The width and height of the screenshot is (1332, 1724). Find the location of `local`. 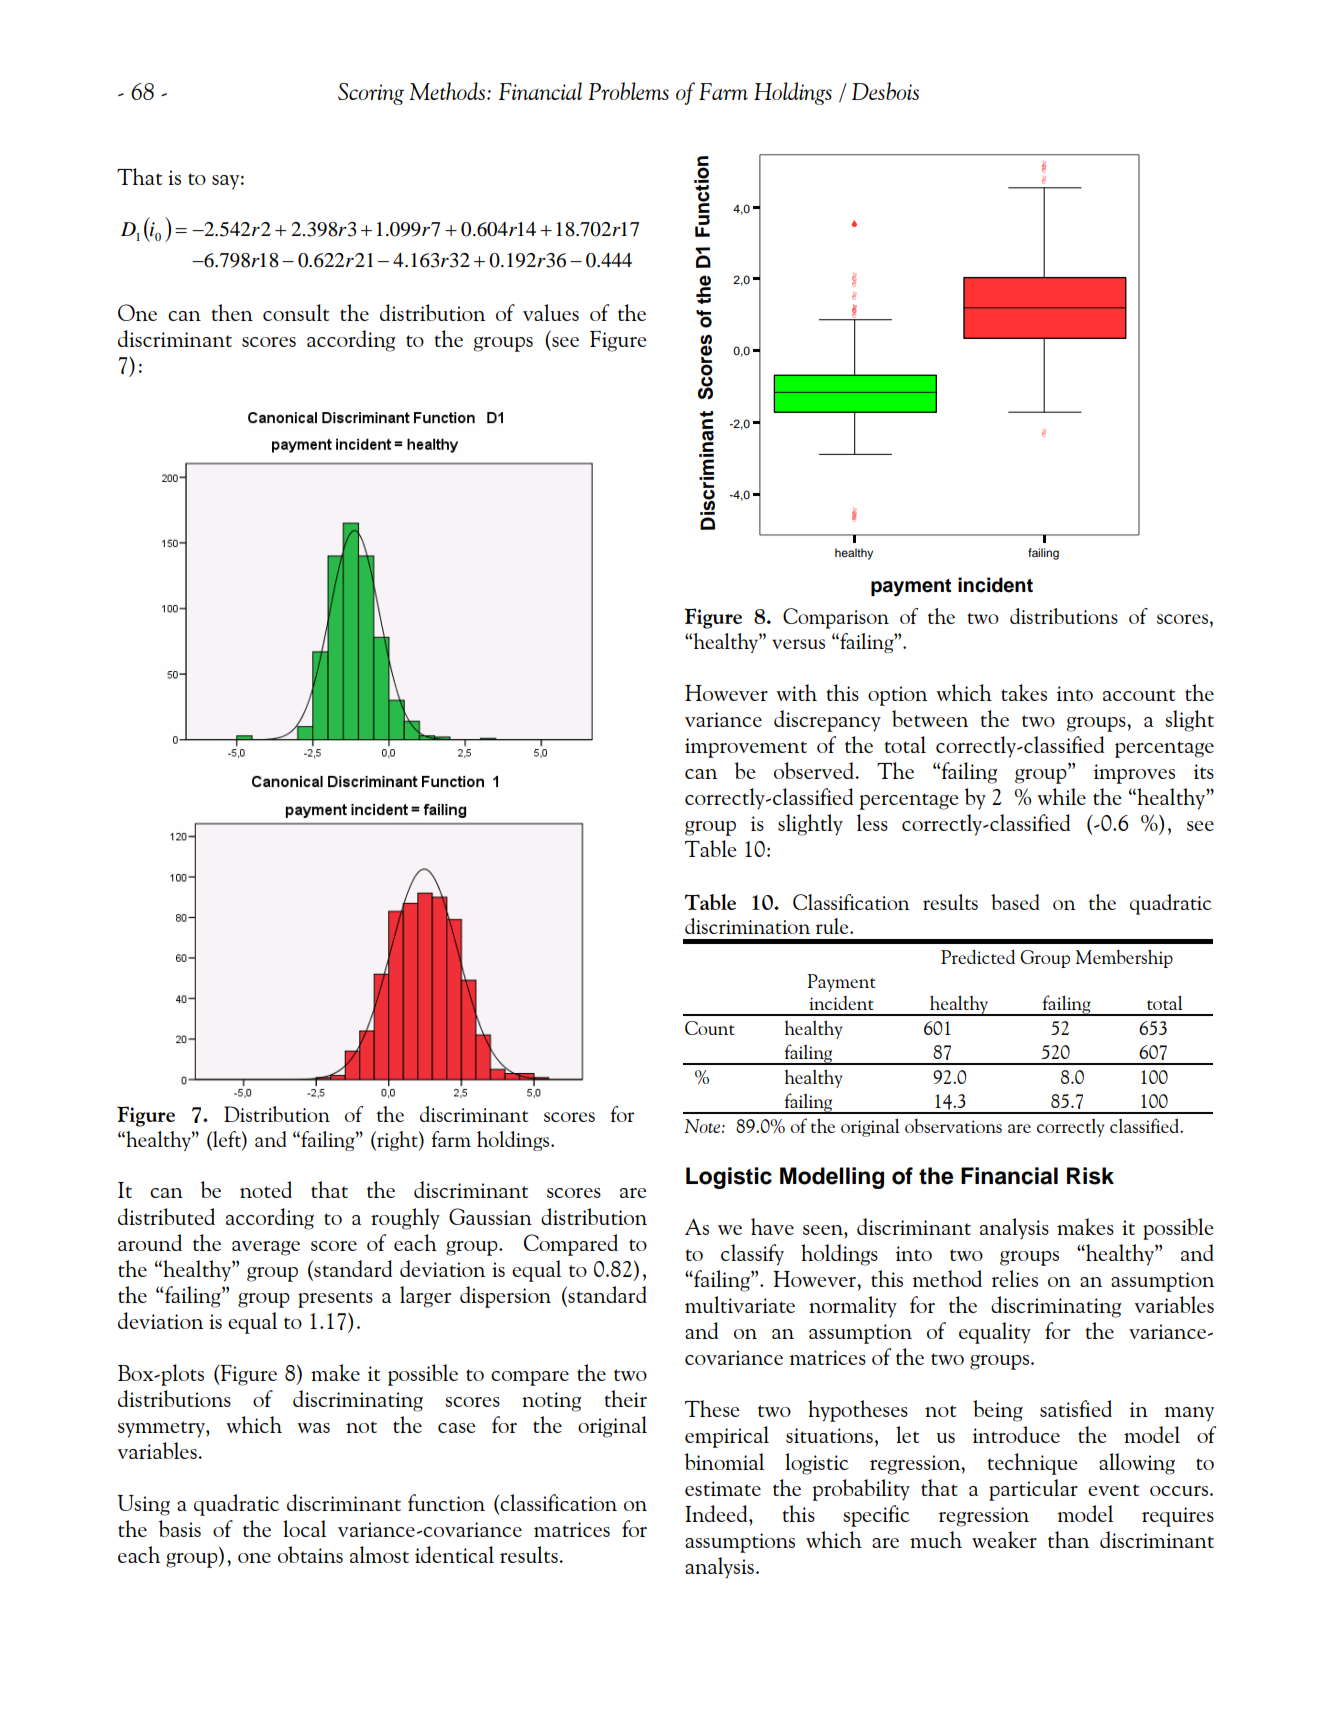

local is located at coordinates (304, 1528).
